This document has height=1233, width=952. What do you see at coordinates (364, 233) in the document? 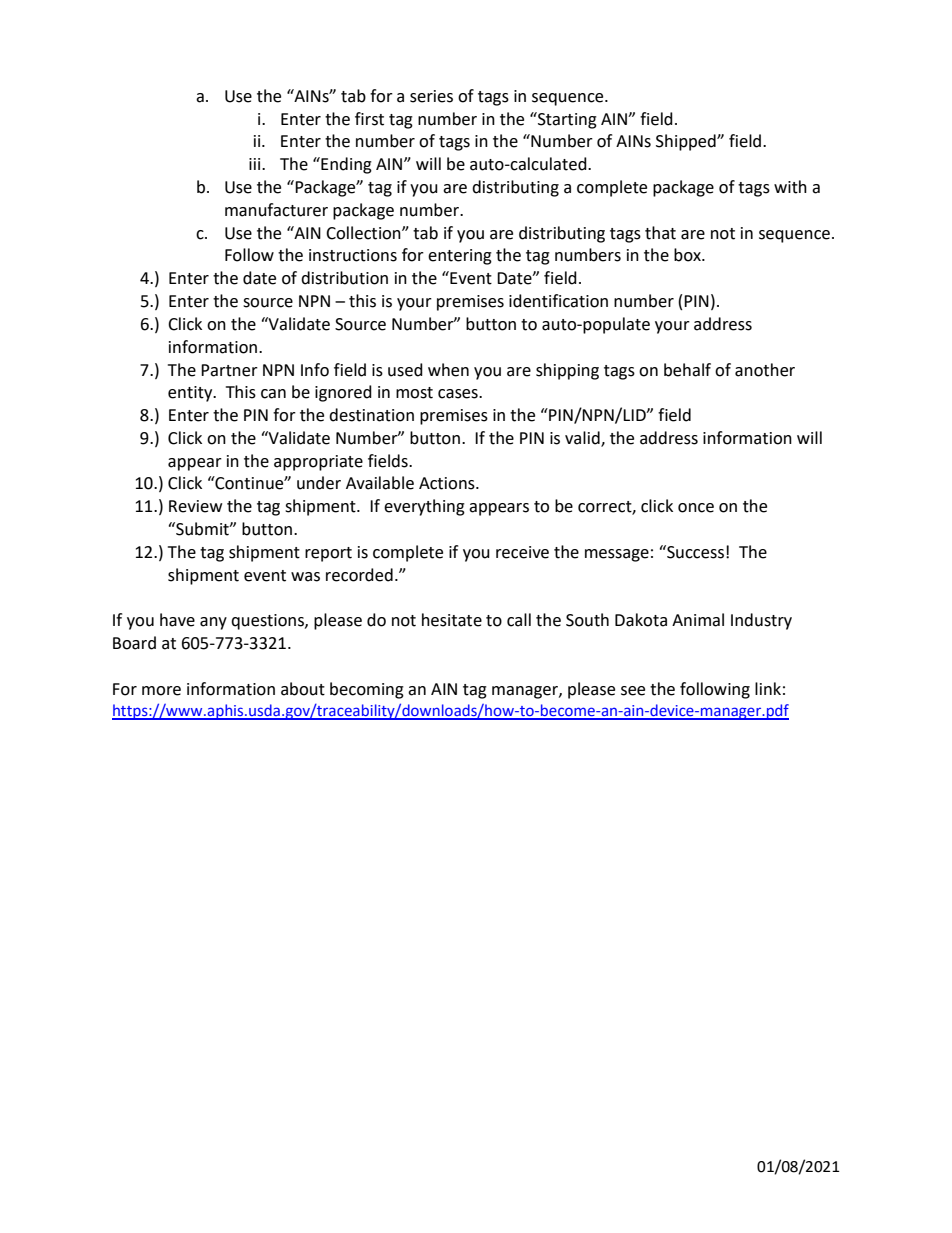
I see `Collection` at bounding box center [364, 233].
